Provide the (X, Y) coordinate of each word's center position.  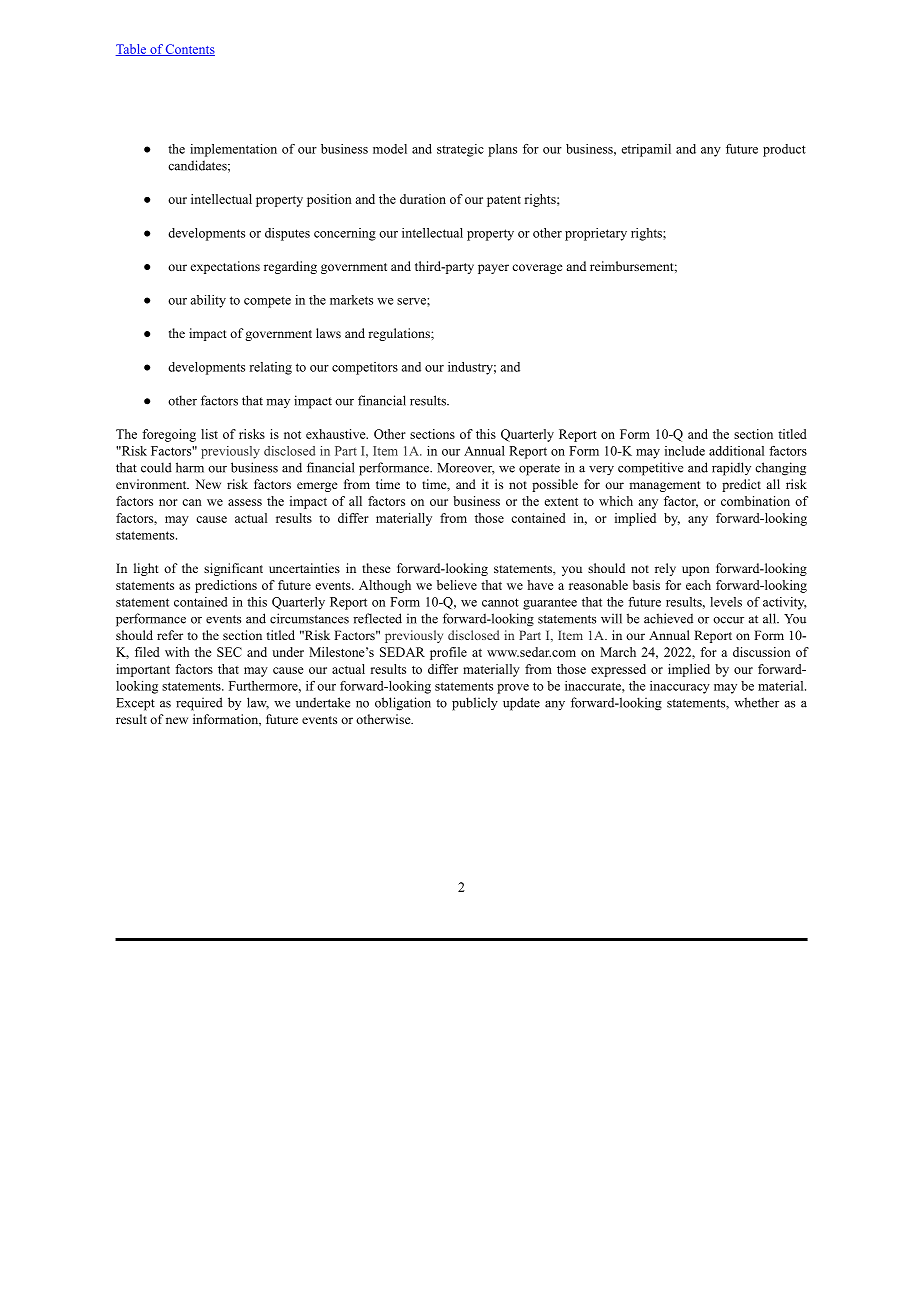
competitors (365, 368)
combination (755, 501)
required (199, 704)
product (784, 150)
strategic (460, 150)
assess (245, 502)
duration (423, 199)
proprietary (596, 234)
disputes (287, 234)
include (685, 451)
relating (270, 368)
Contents (189, 50)
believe (457, 585)
